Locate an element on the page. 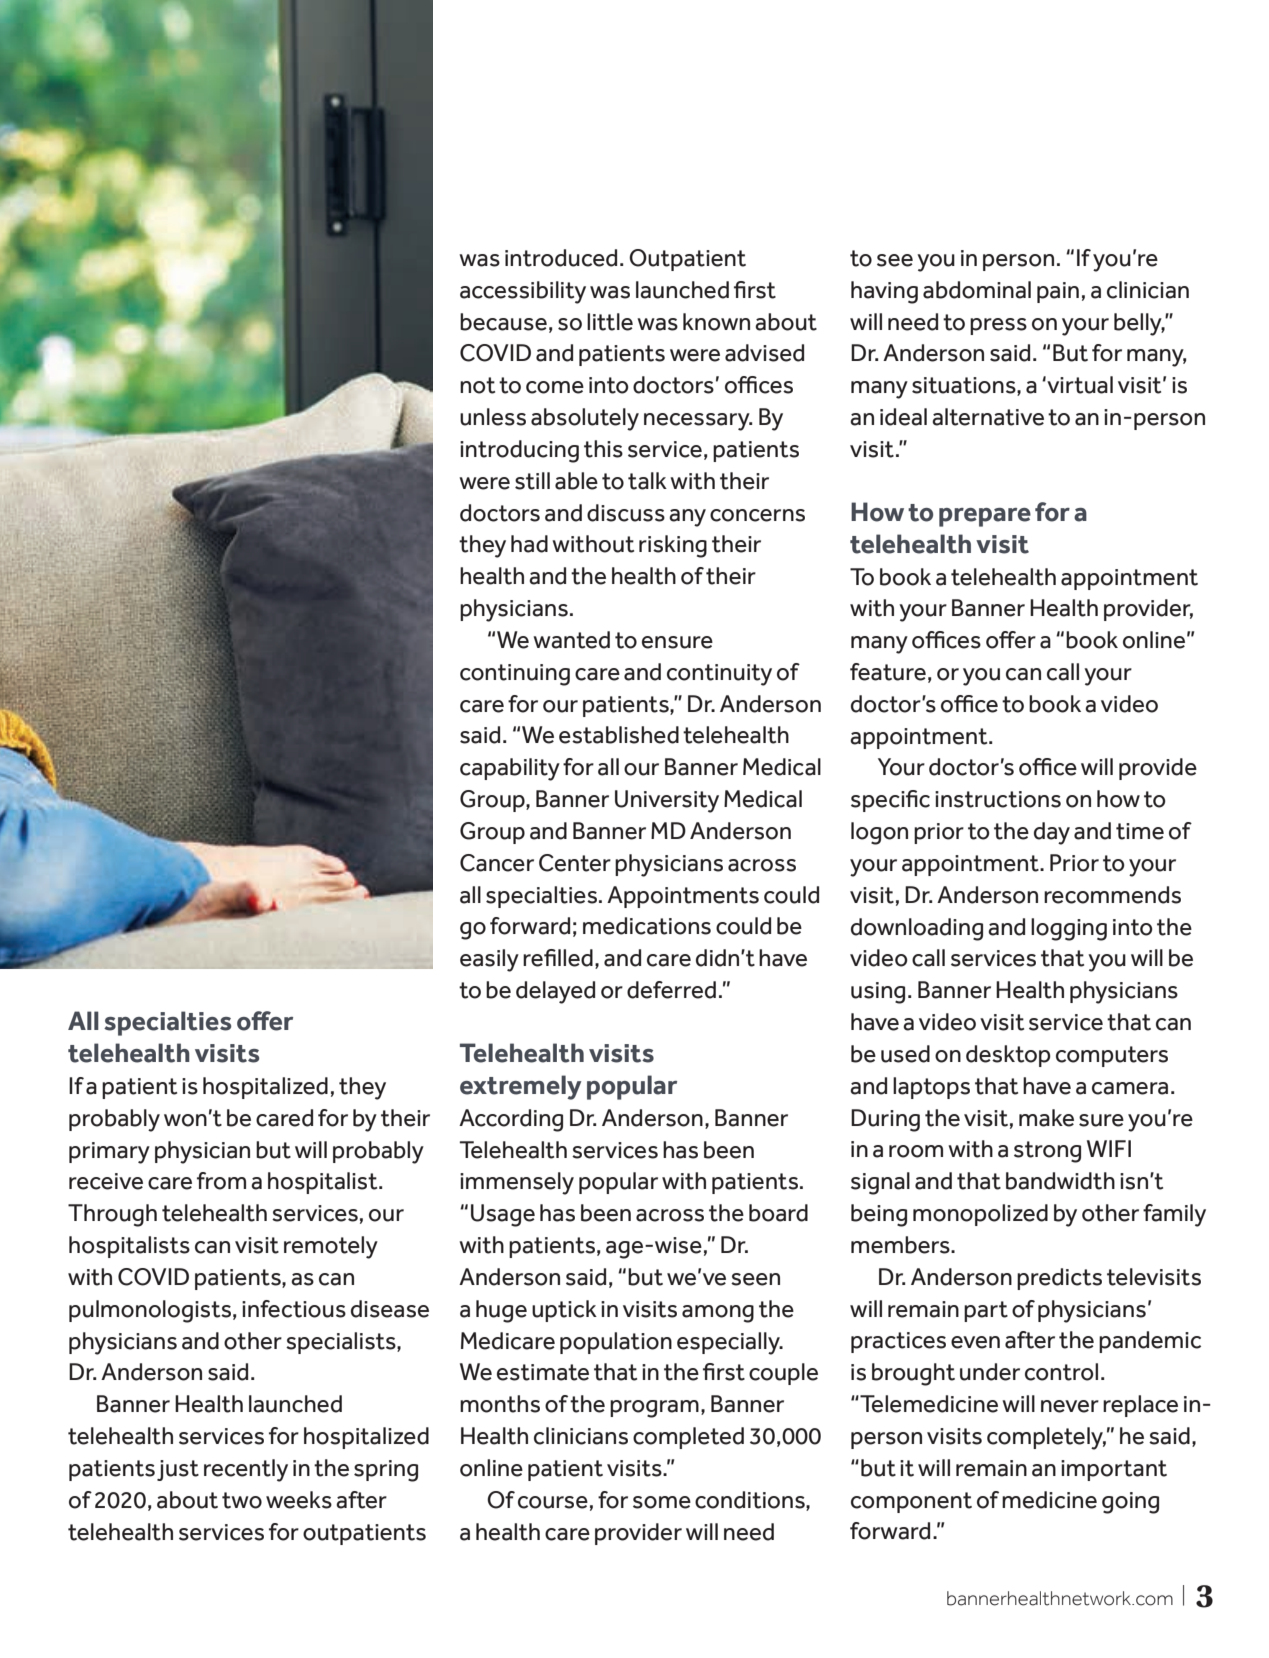 This image has width=1269, height=1658. risking is located at coordinates (673, 546).
